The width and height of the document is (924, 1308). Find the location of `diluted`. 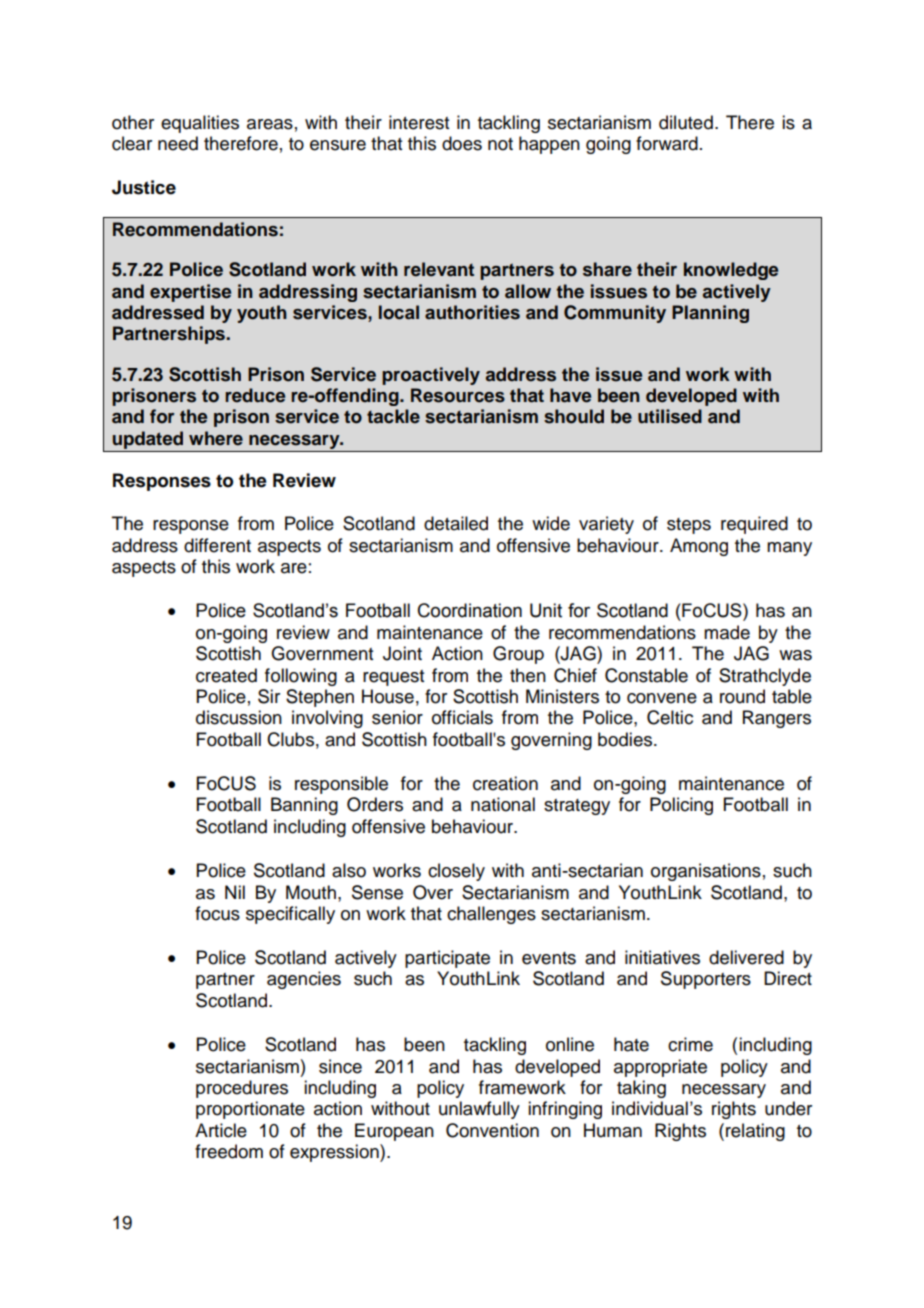

diluted is located at coordinates (686, 122).
